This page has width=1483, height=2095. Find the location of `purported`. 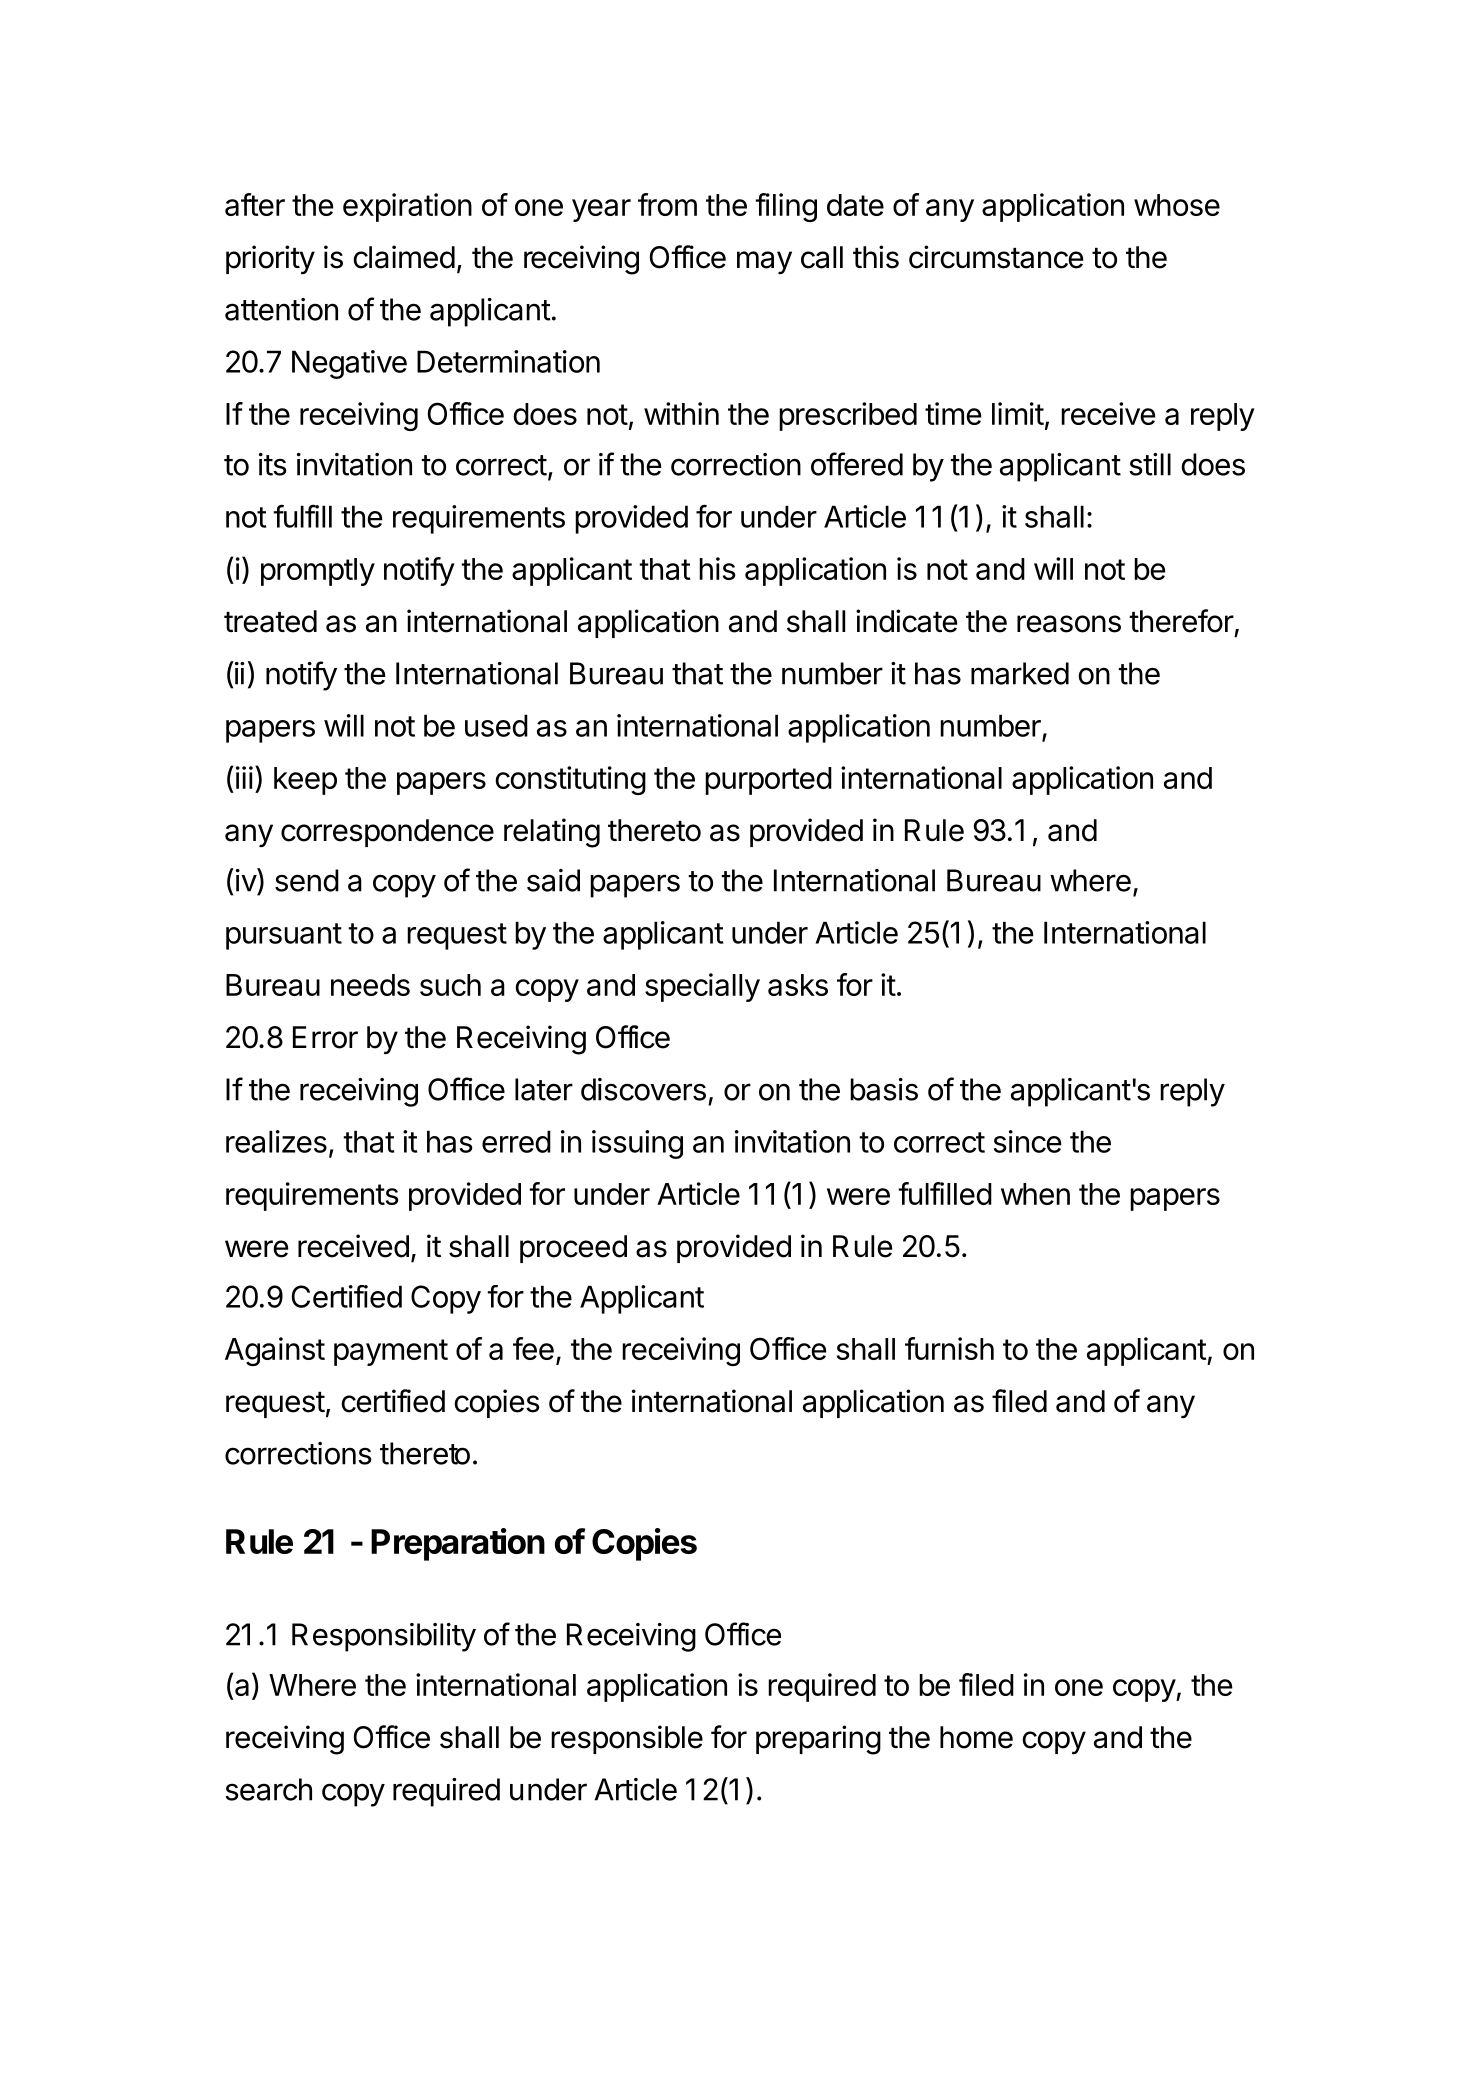

purported is located at coordinates (768, 781).
